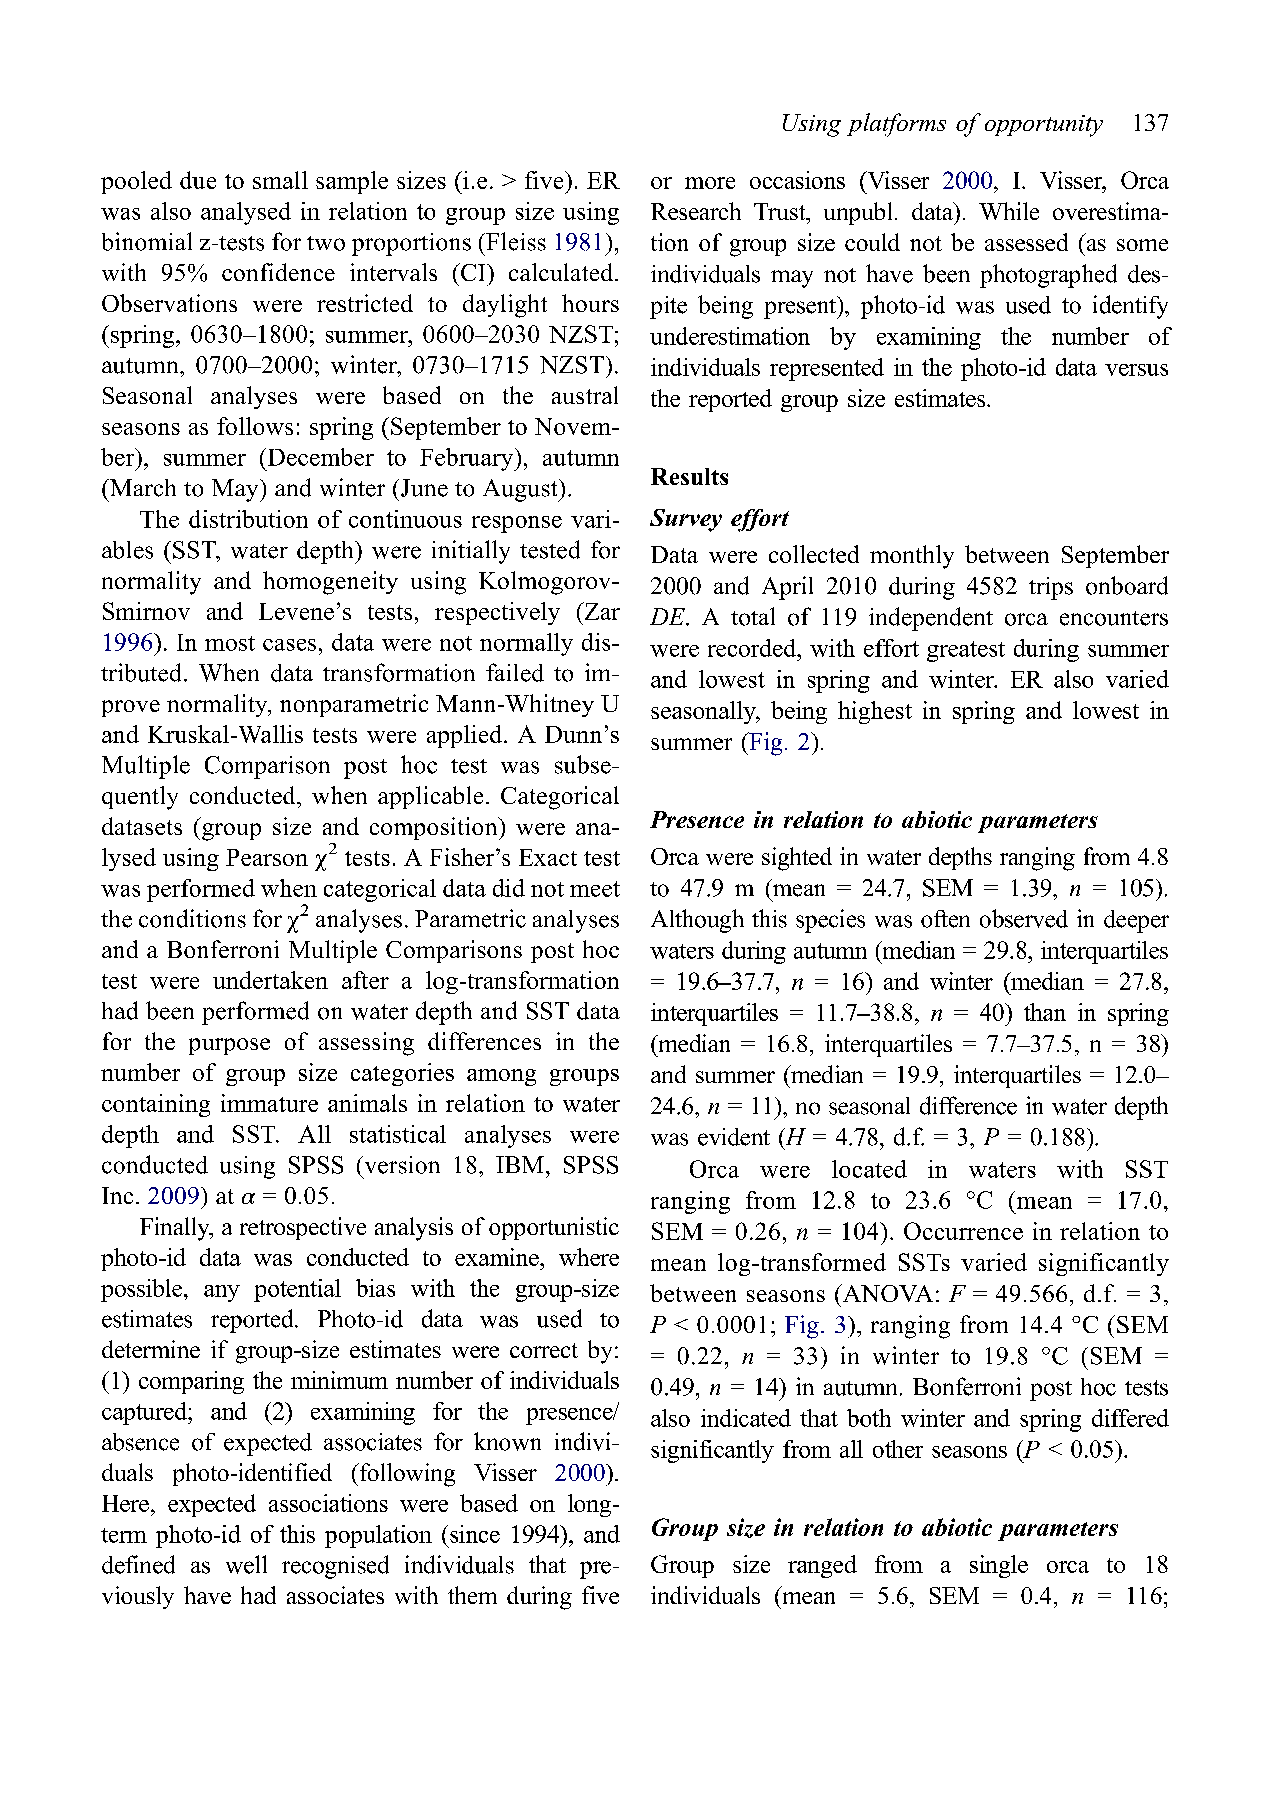 Image resolution: width=1268 pixels, height=1808 pixels. I want to click on While, so click(1009, 211).
